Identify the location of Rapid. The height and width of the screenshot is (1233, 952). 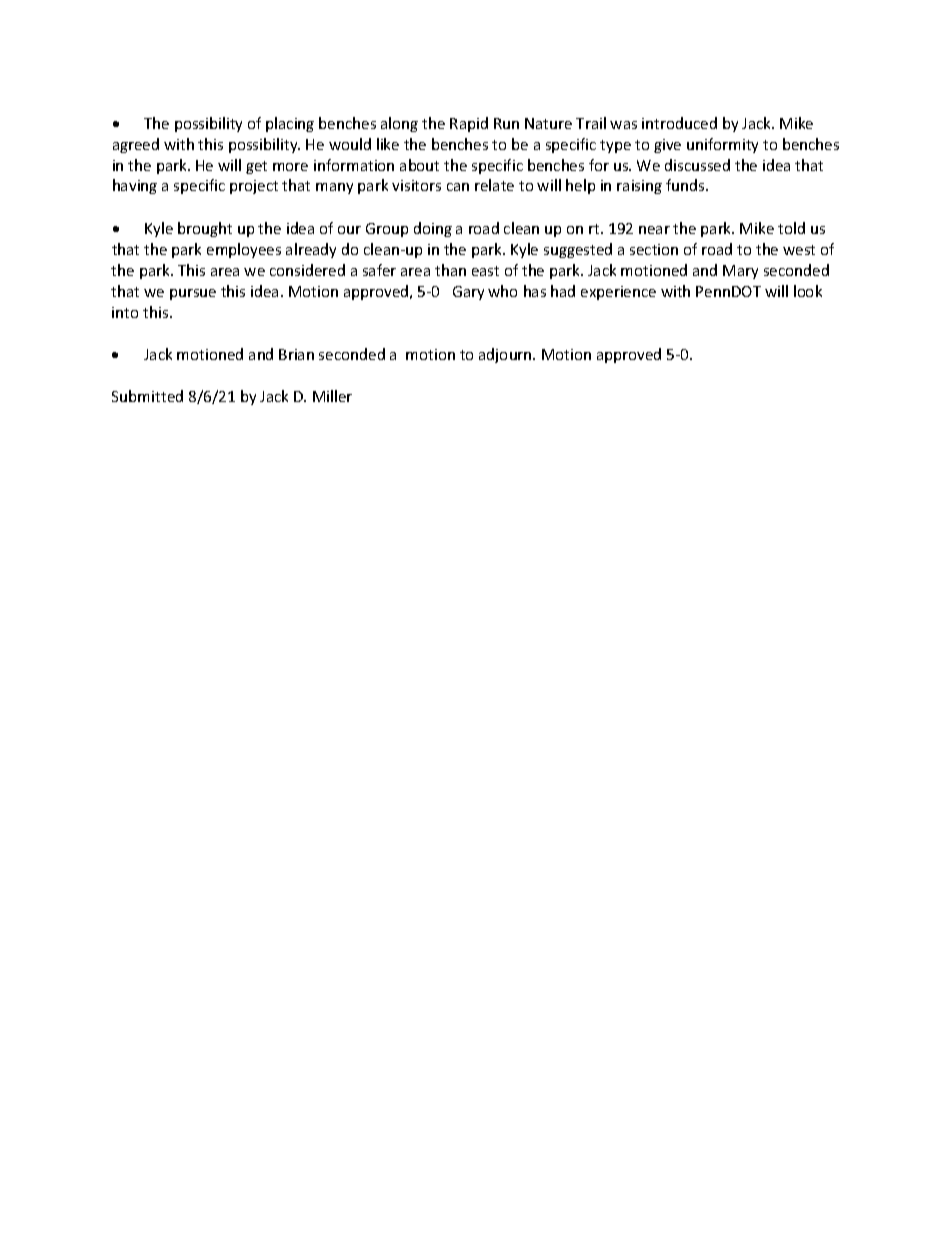
(469, 124).
